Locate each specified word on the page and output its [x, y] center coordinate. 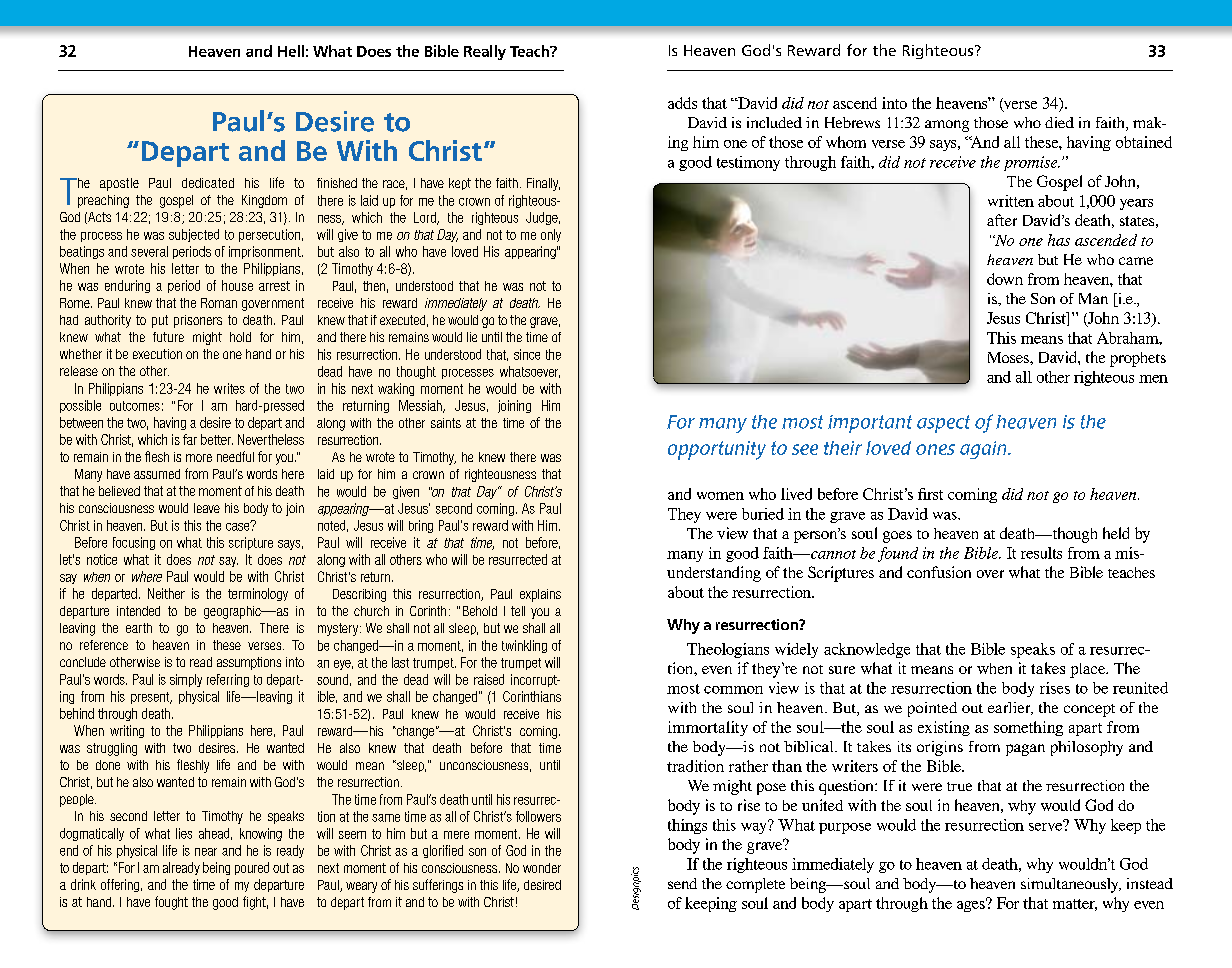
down [1005, 279]
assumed [157, 474]
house [237, 285]
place [1089, 670]
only [551, 235]
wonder [542, 868]
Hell [291, 51]
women [720, 496]
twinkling [524, 646]
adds [682, 103]
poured [252, 868]
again [984, 450]
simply [186, 680]
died [1059, 122]
